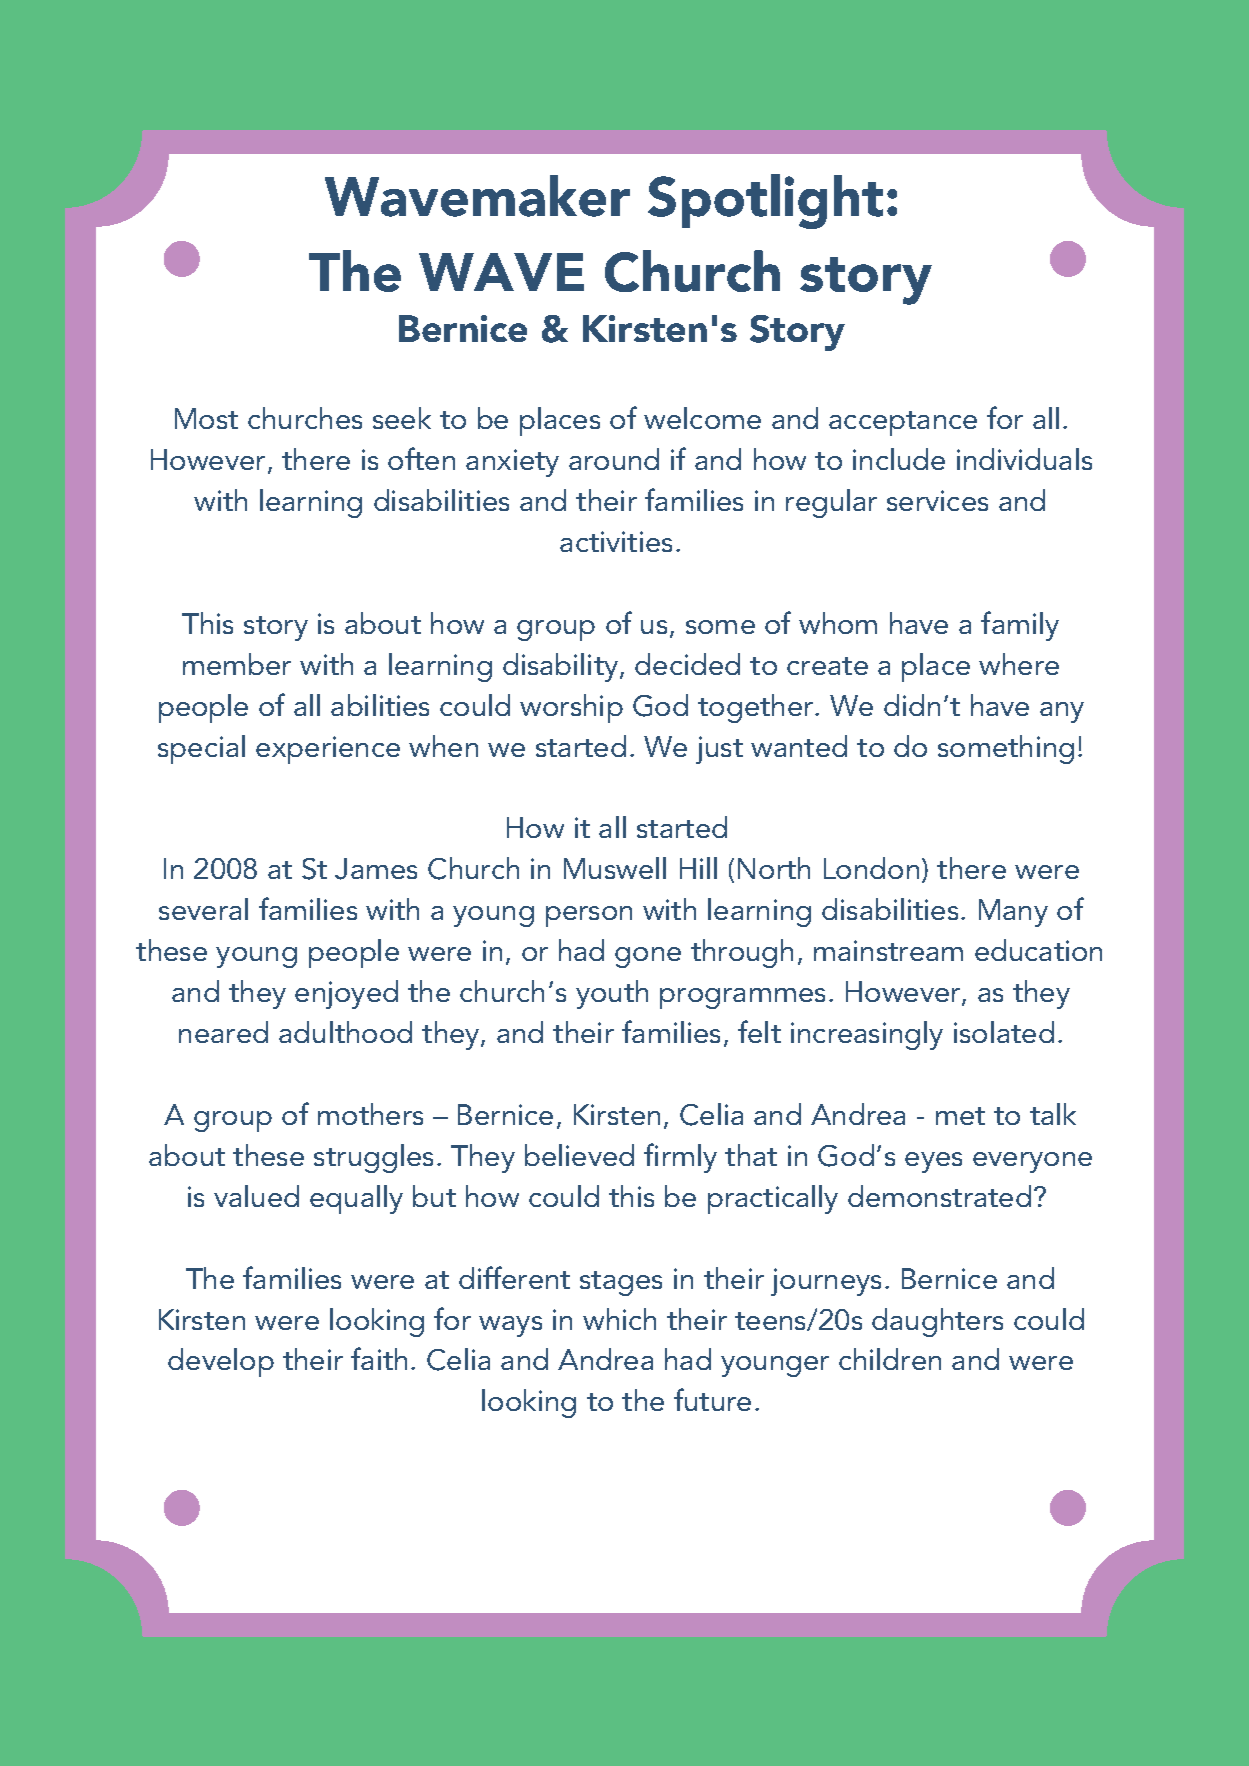 Image resolution: width=1249 pixels, height=1766 pixels. I want to click on believed, so click(579, 1155).
